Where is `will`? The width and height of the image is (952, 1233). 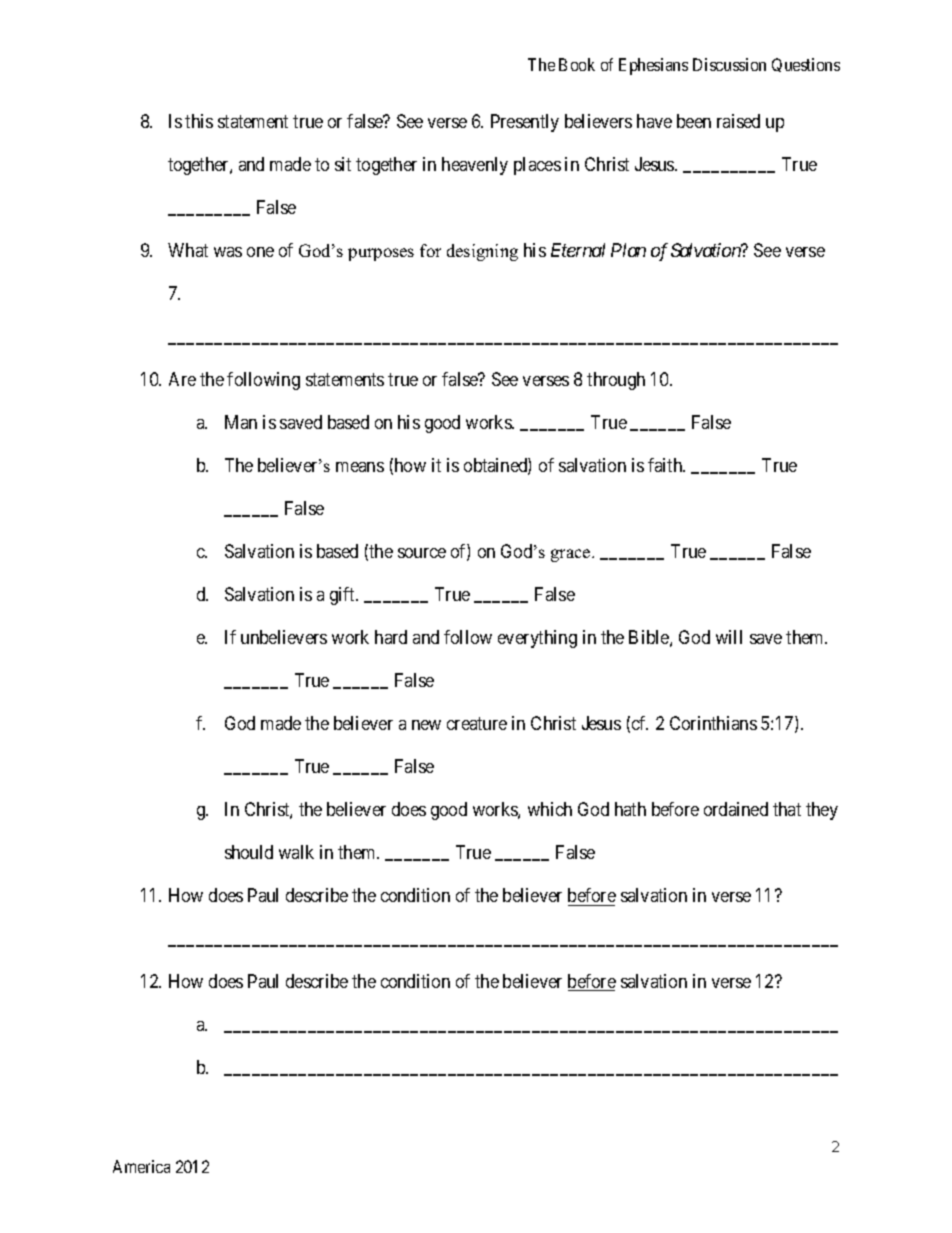 will is located at coordinates (729, 637).
